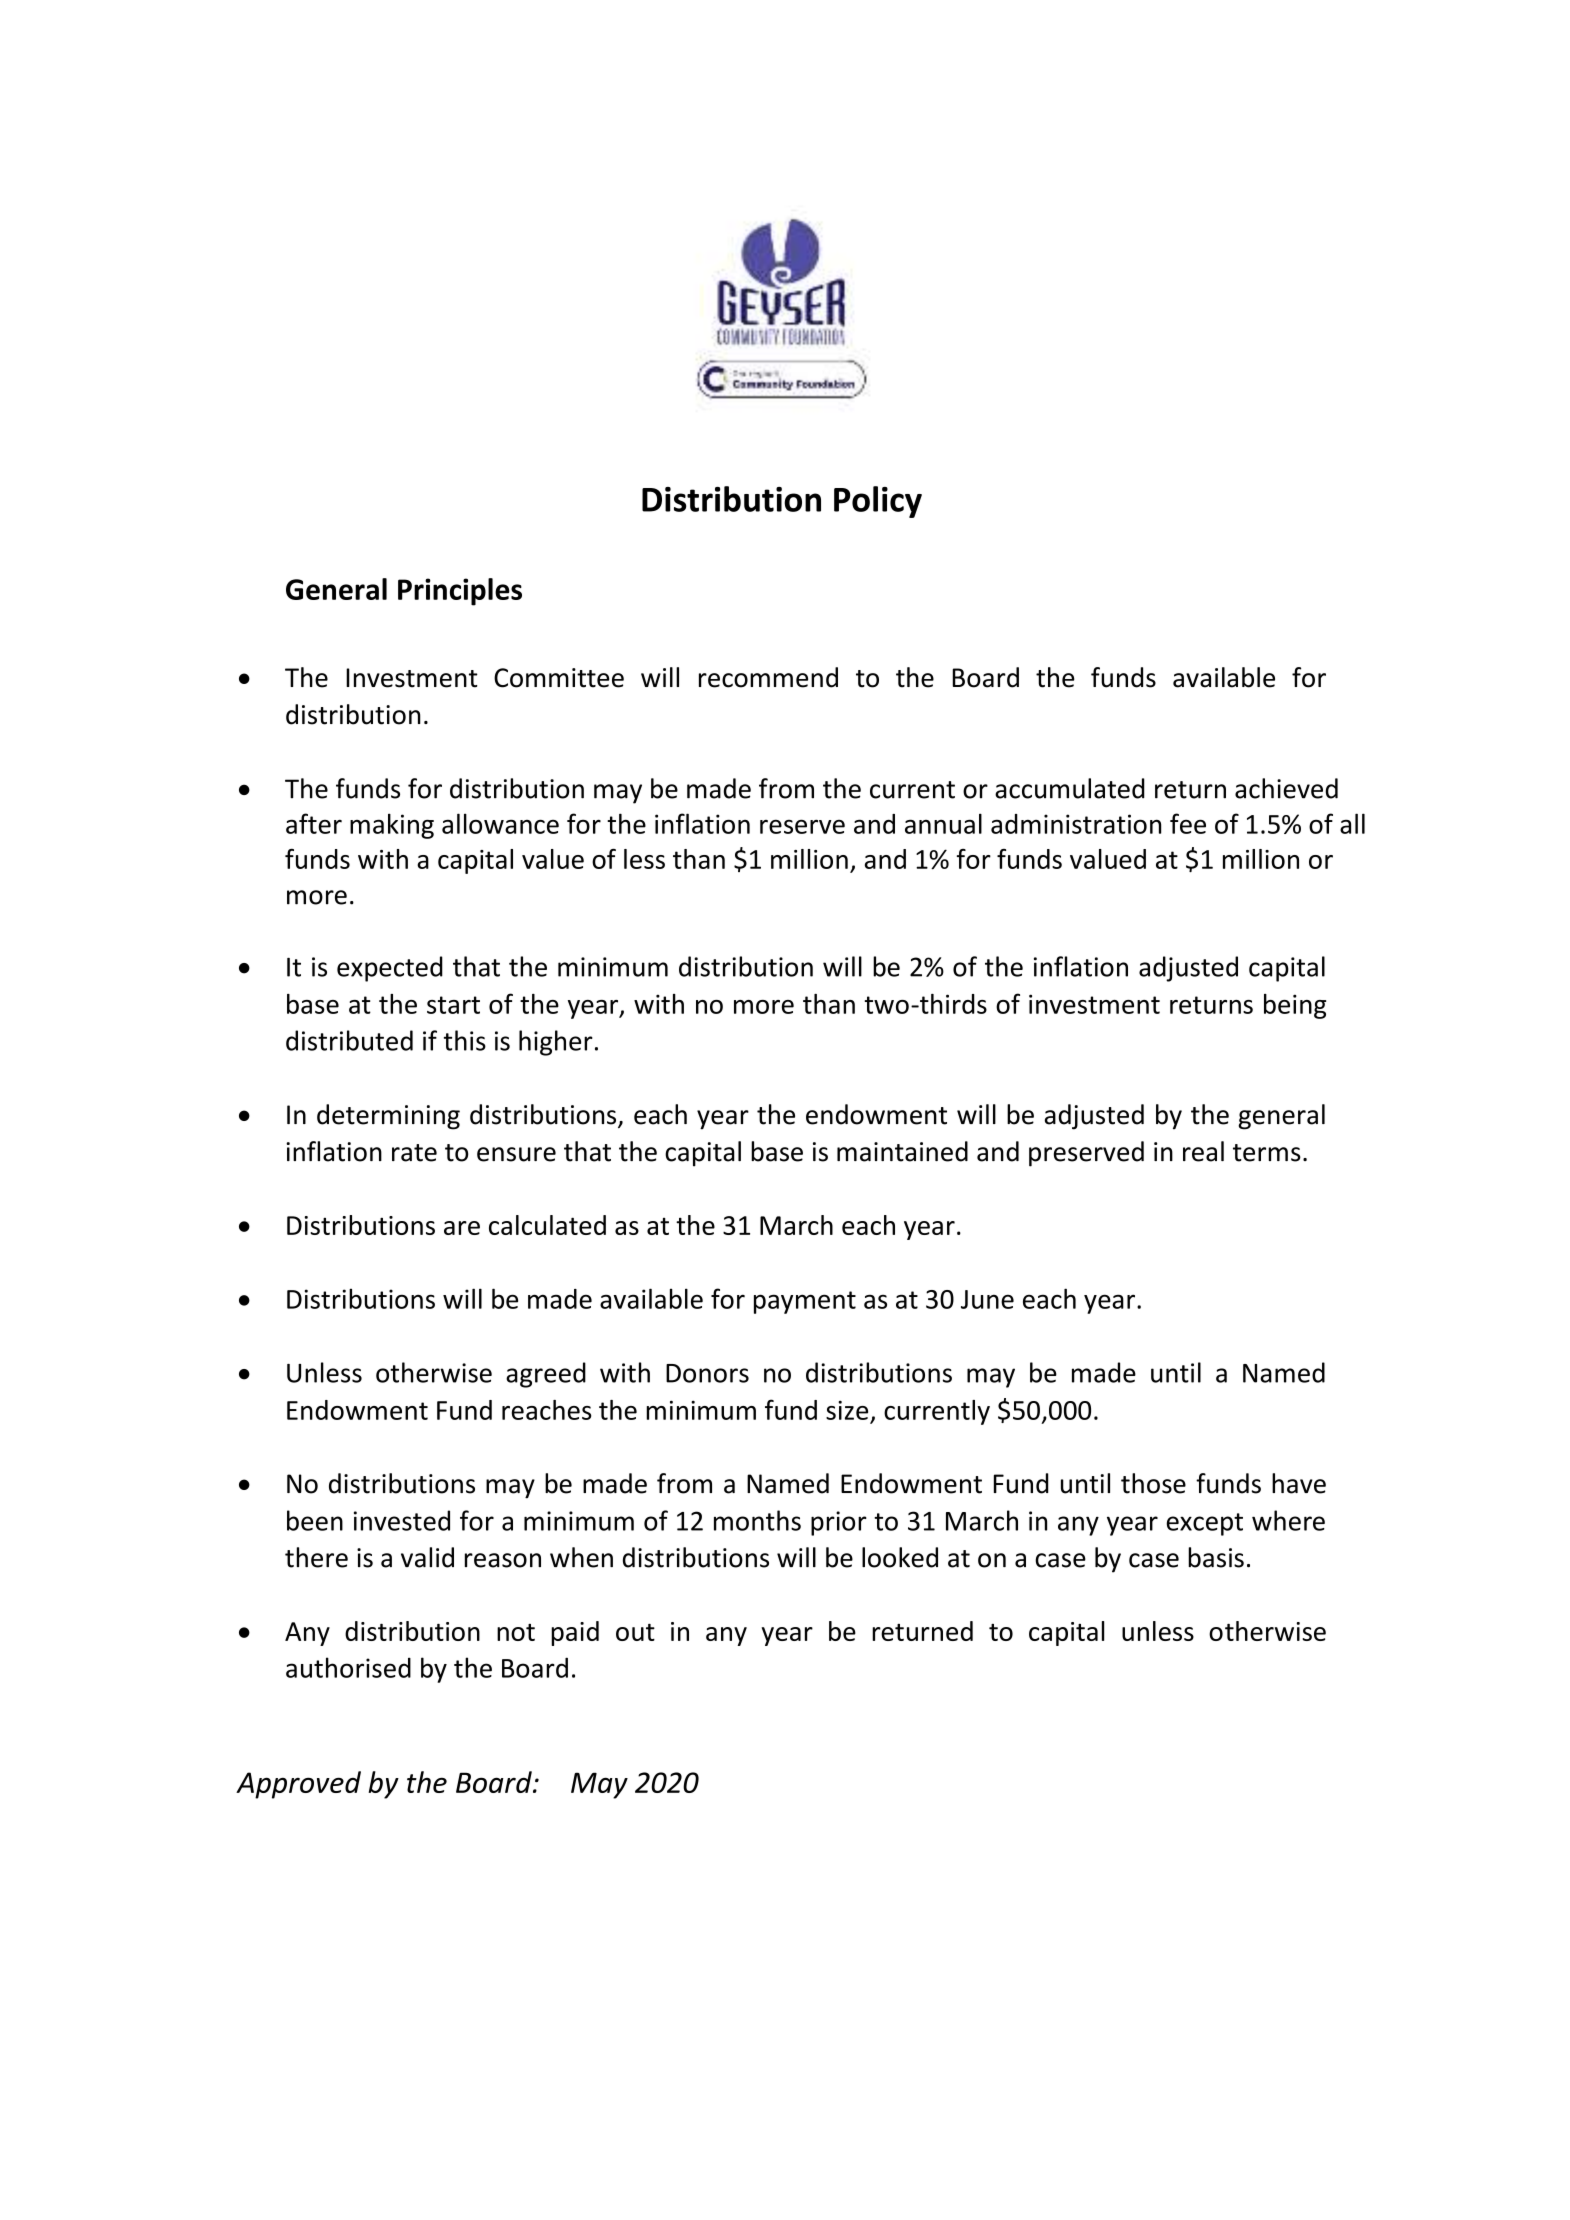  I want to click on those, so click(1153, 1483).
